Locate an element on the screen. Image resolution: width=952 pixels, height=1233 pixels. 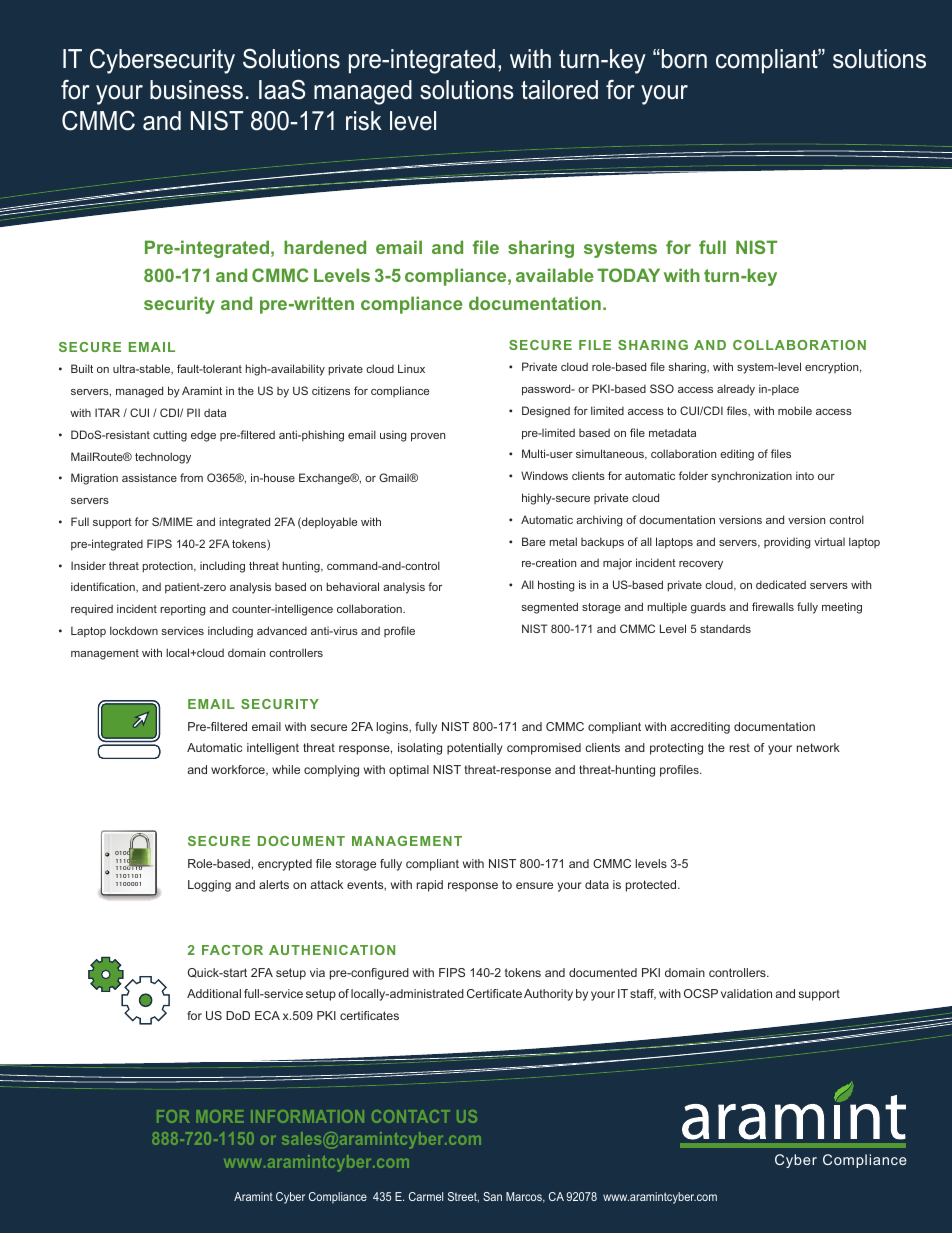
MORE is located at coordinates (220, 1116).
